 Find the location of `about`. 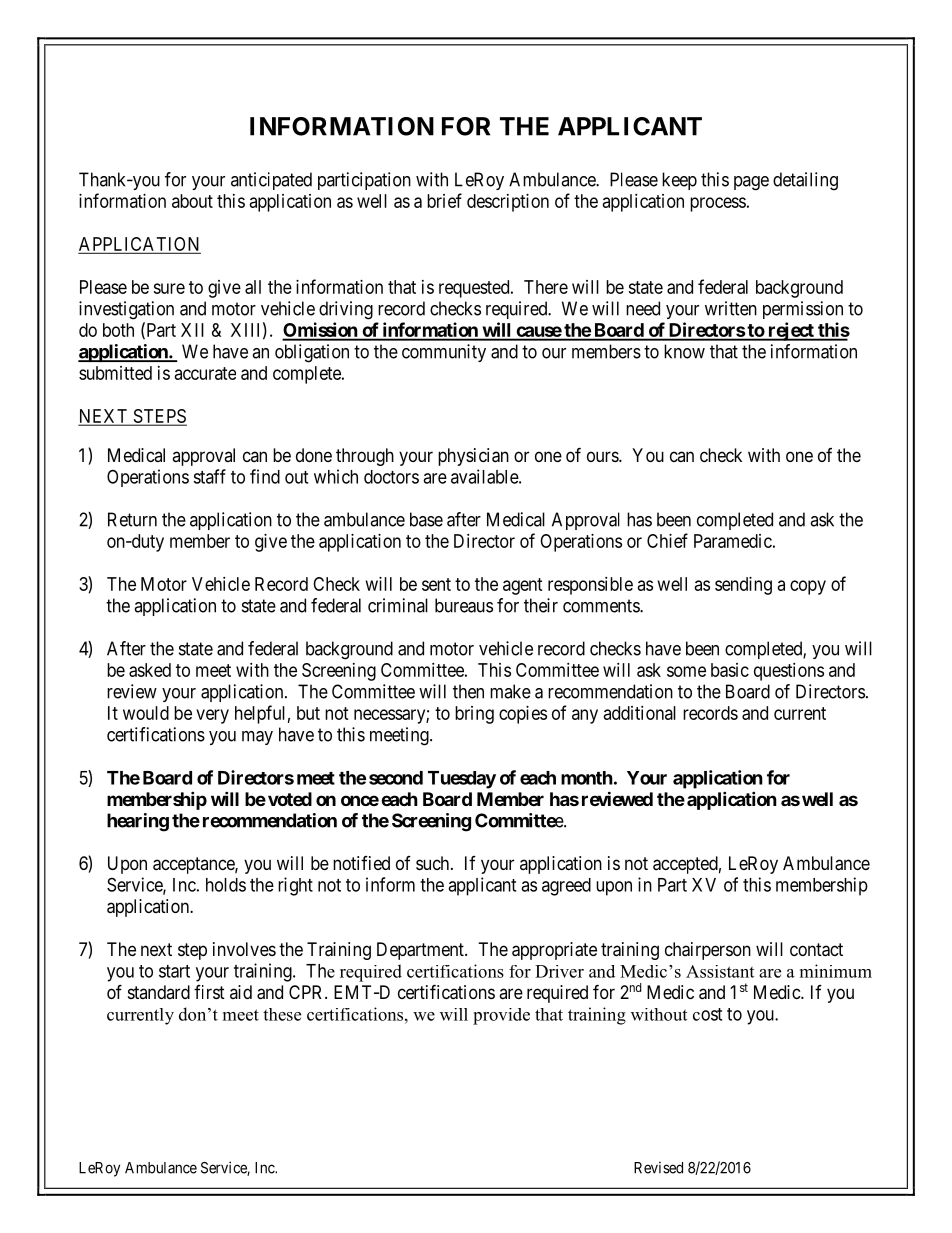

about is located at coordinates (192, 201).
